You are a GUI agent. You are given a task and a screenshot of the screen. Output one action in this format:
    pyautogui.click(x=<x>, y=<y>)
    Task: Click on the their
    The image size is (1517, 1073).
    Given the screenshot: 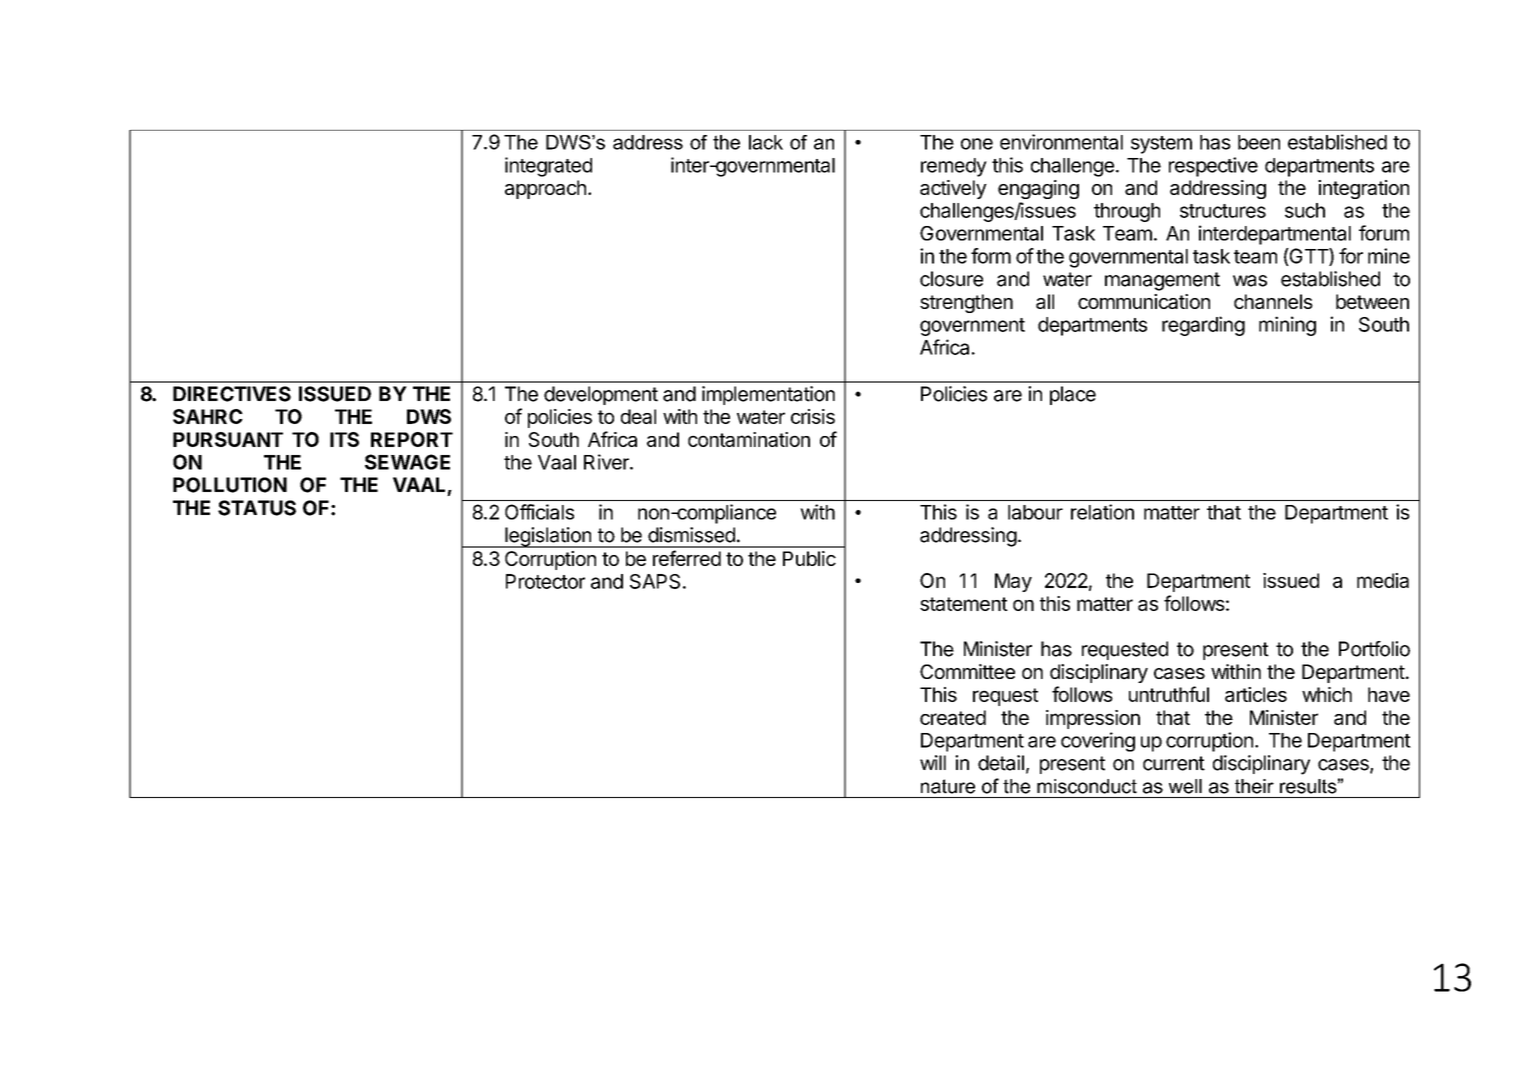 What is the action you would take?
    pyautogui.click(x=1254, y=786)
